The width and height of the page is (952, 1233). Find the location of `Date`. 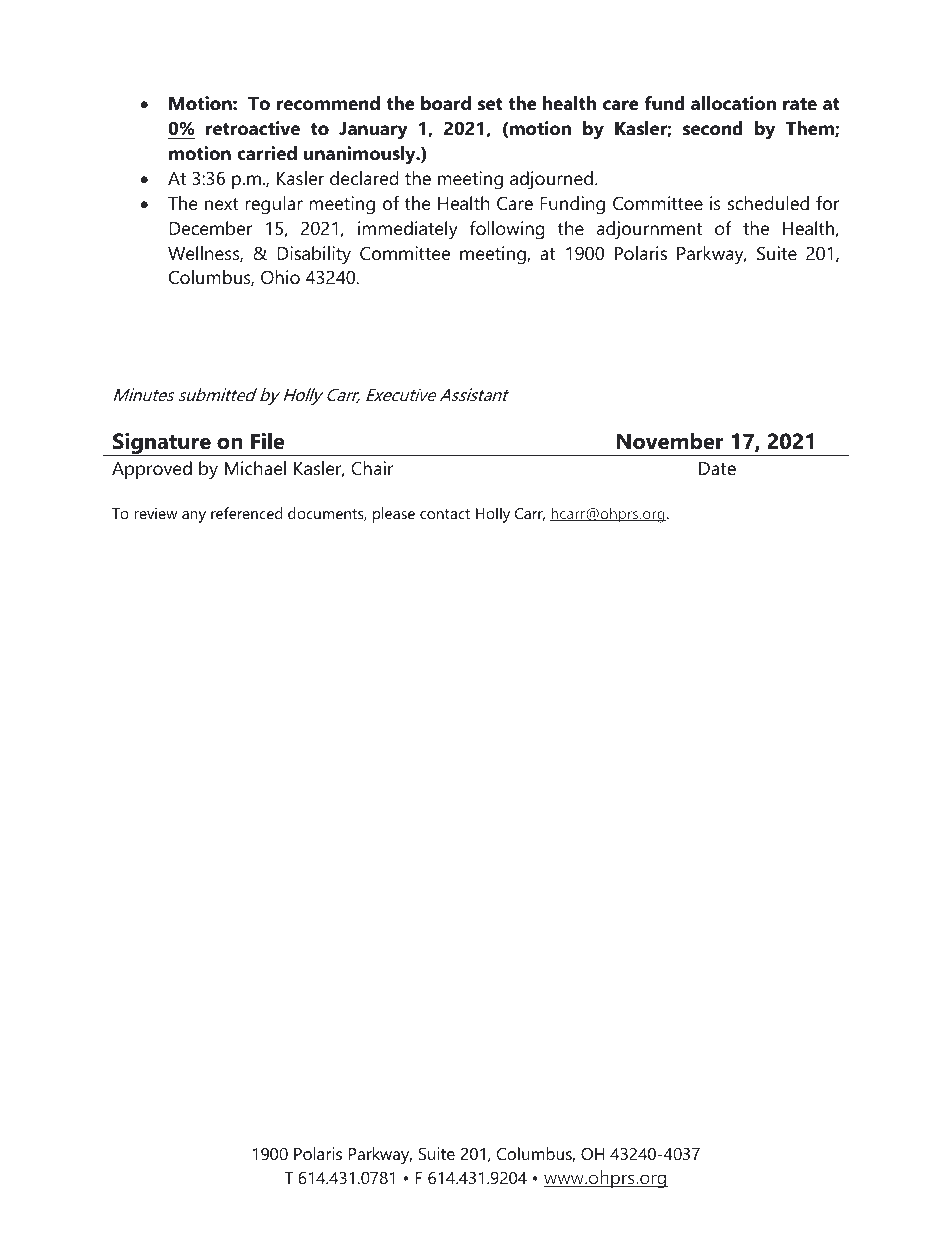

Date is located at coordinates (717, 468).
